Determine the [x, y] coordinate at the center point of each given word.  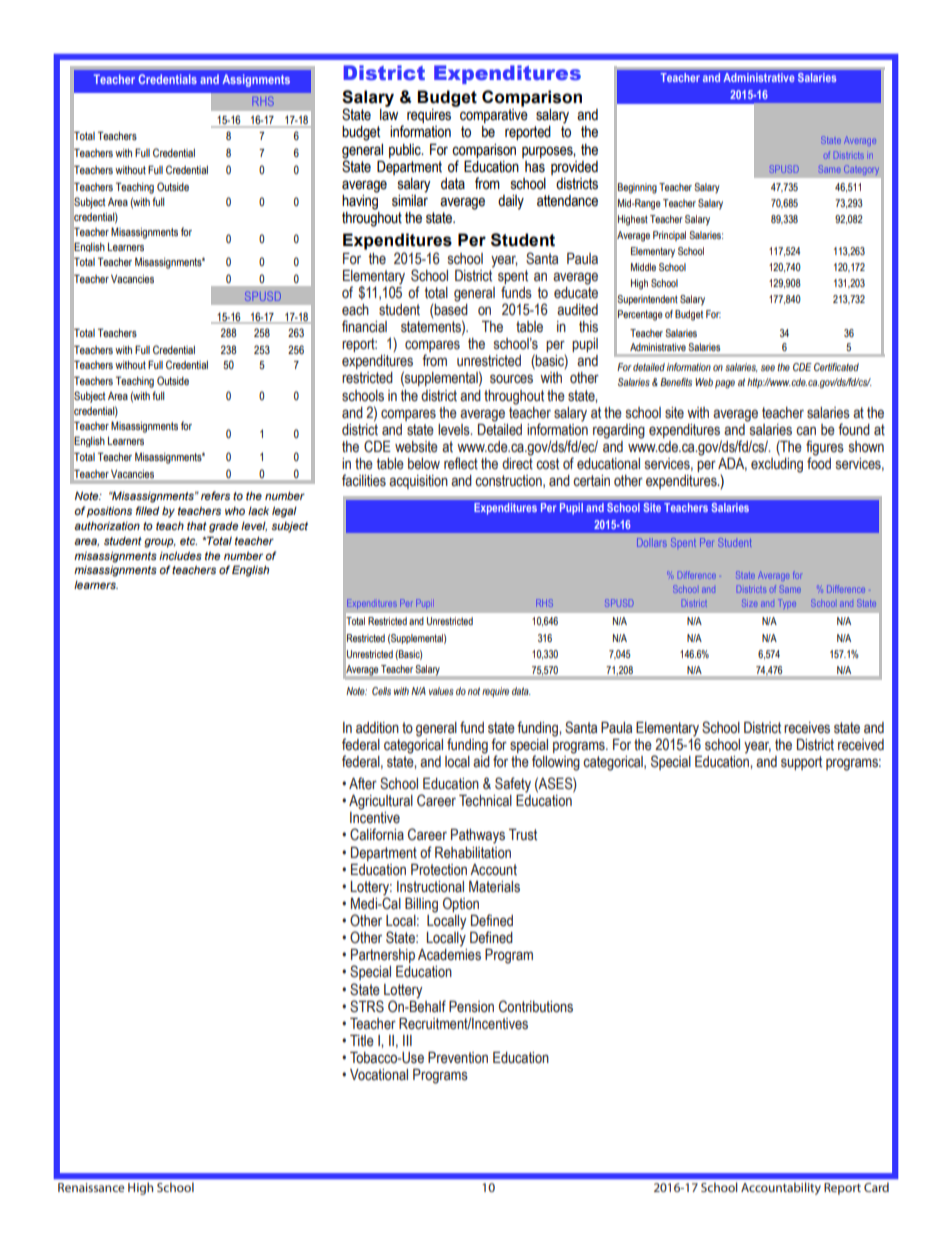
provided [574, 168]
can [806, 431]
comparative [494, 116]
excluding [777, 464]
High [140, 1188]
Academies [449, 953]
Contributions [536, 1006]
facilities [364, 480]
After [363, 783]
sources [511, 379]
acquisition [418, 482]
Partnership [383, 957]
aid [481, 760]
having [360, 201]
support [801, 763]
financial [364, 326]
